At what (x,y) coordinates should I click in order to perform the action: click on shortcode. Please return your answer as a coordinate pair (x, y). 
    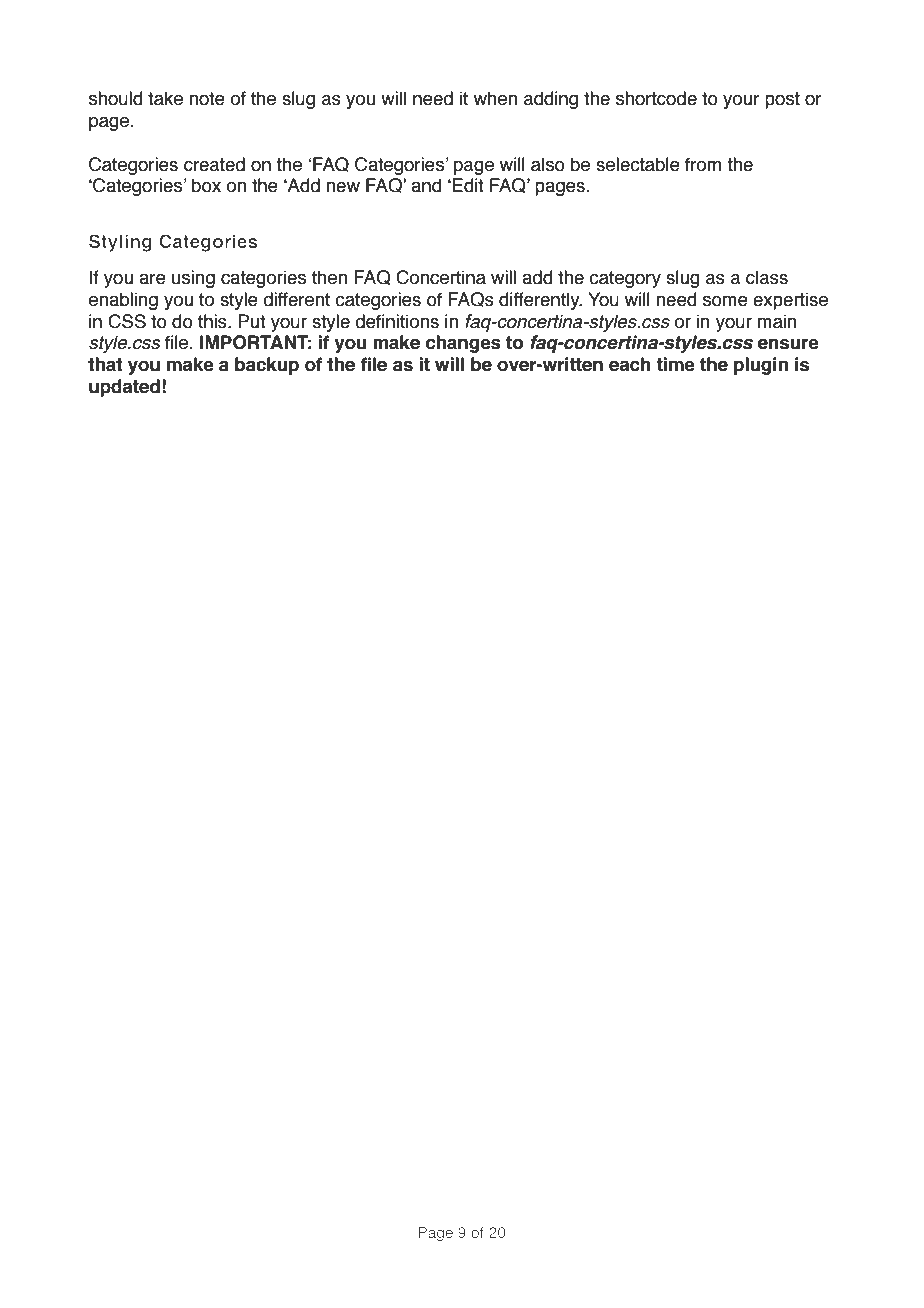
    Looking at the image, I should click on (656, 98).
